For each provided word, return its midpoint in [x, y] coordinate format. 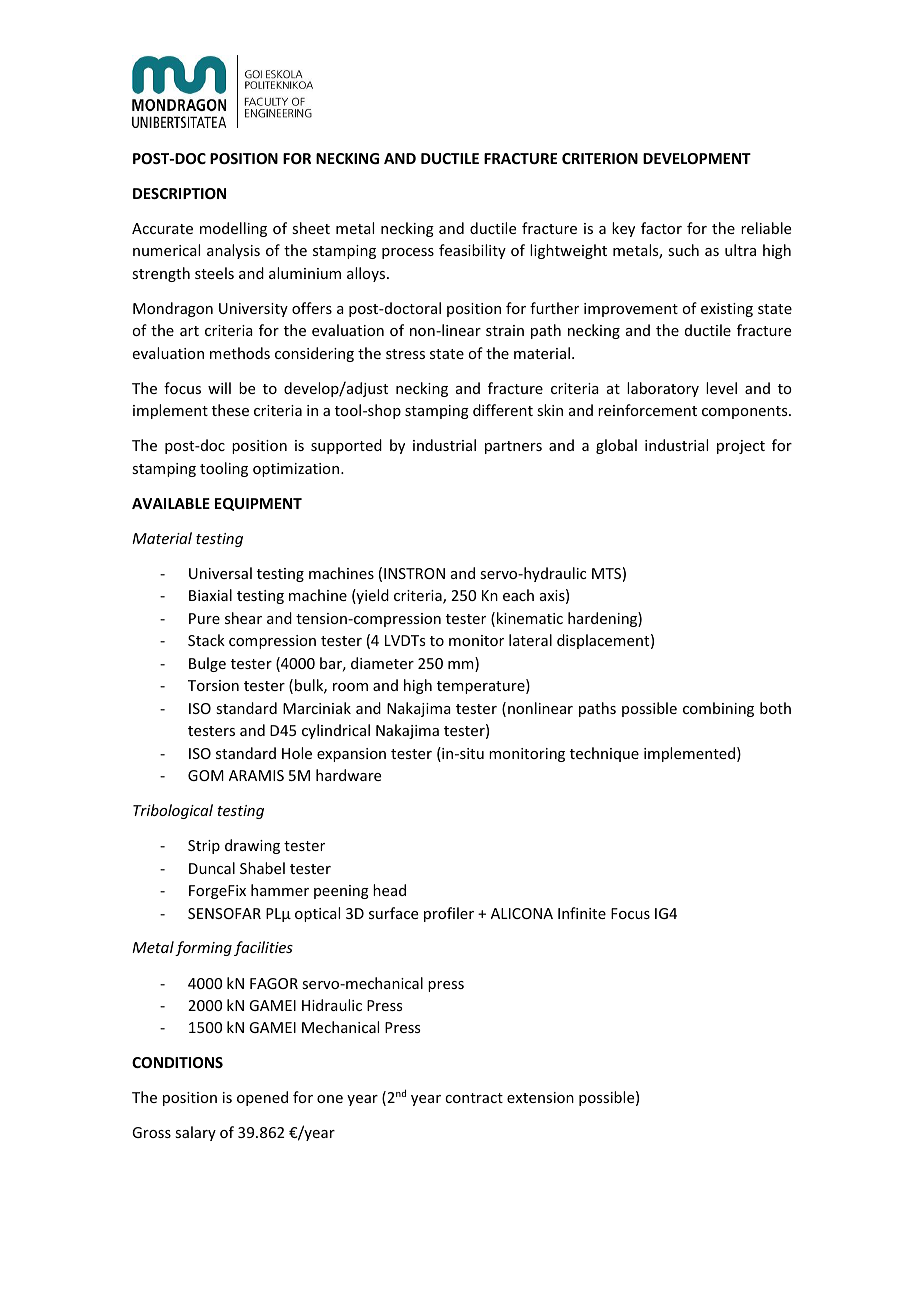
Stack [206, 640]
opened [262, 1098]
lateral [530, 640]
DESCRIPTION [179, 193]
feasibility [472, 251]
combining [718, 709]
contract [474, 1098]
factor [661, 228]
